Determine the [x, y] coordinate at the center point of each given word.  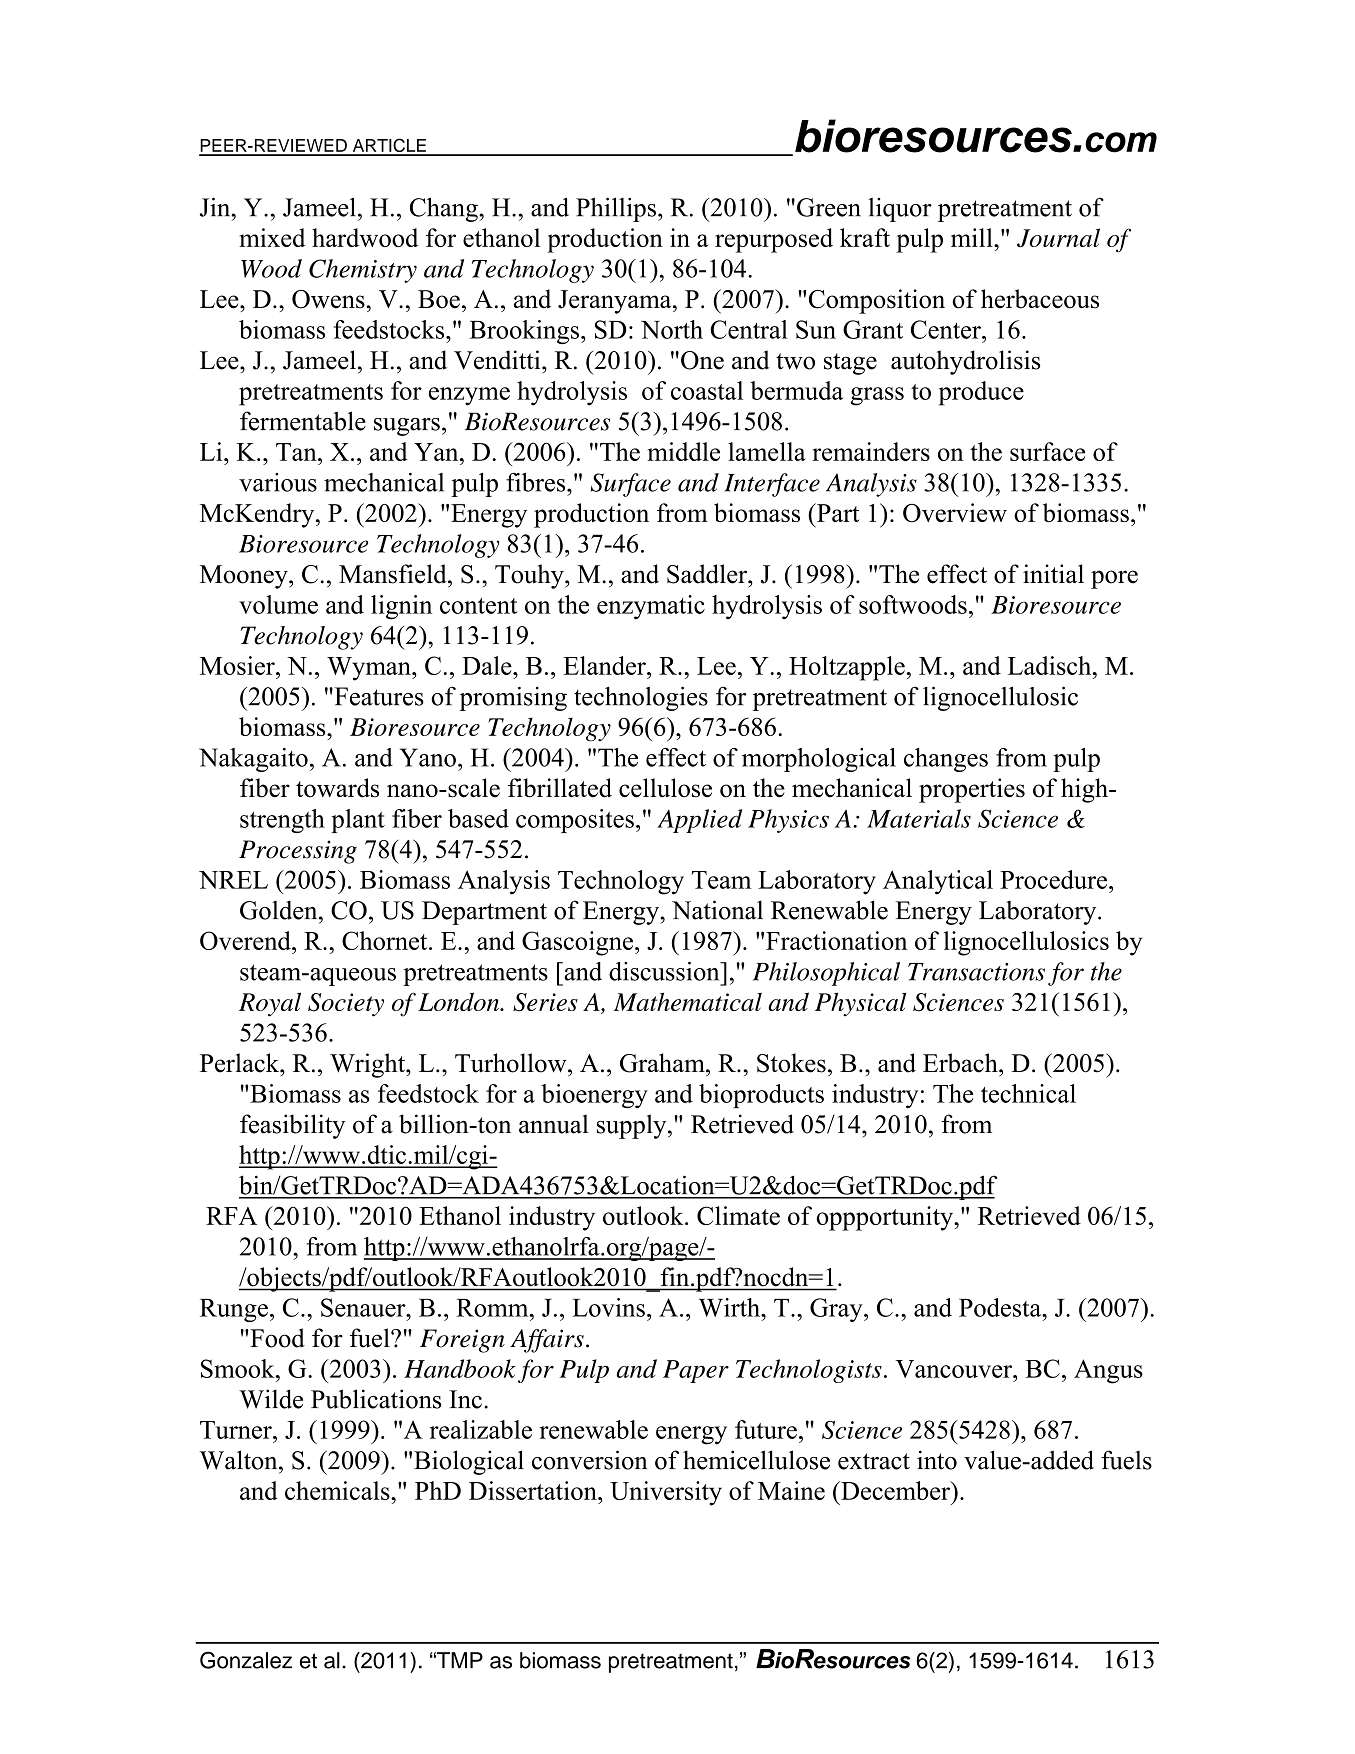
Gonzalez [246, 1660]
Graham [663, 1063]
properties [972, 790]
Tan [297, 452]
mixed [272, 237]
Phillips [616, 209]
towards [337, 788]
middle [684, 451]
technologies [641, 698]
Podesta [1001, 1307]
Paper [696, 1371]
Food [276, 1338]
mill [973, 237]
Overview [955, 513]
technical [1028, 1093]
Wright [368, 1065]
